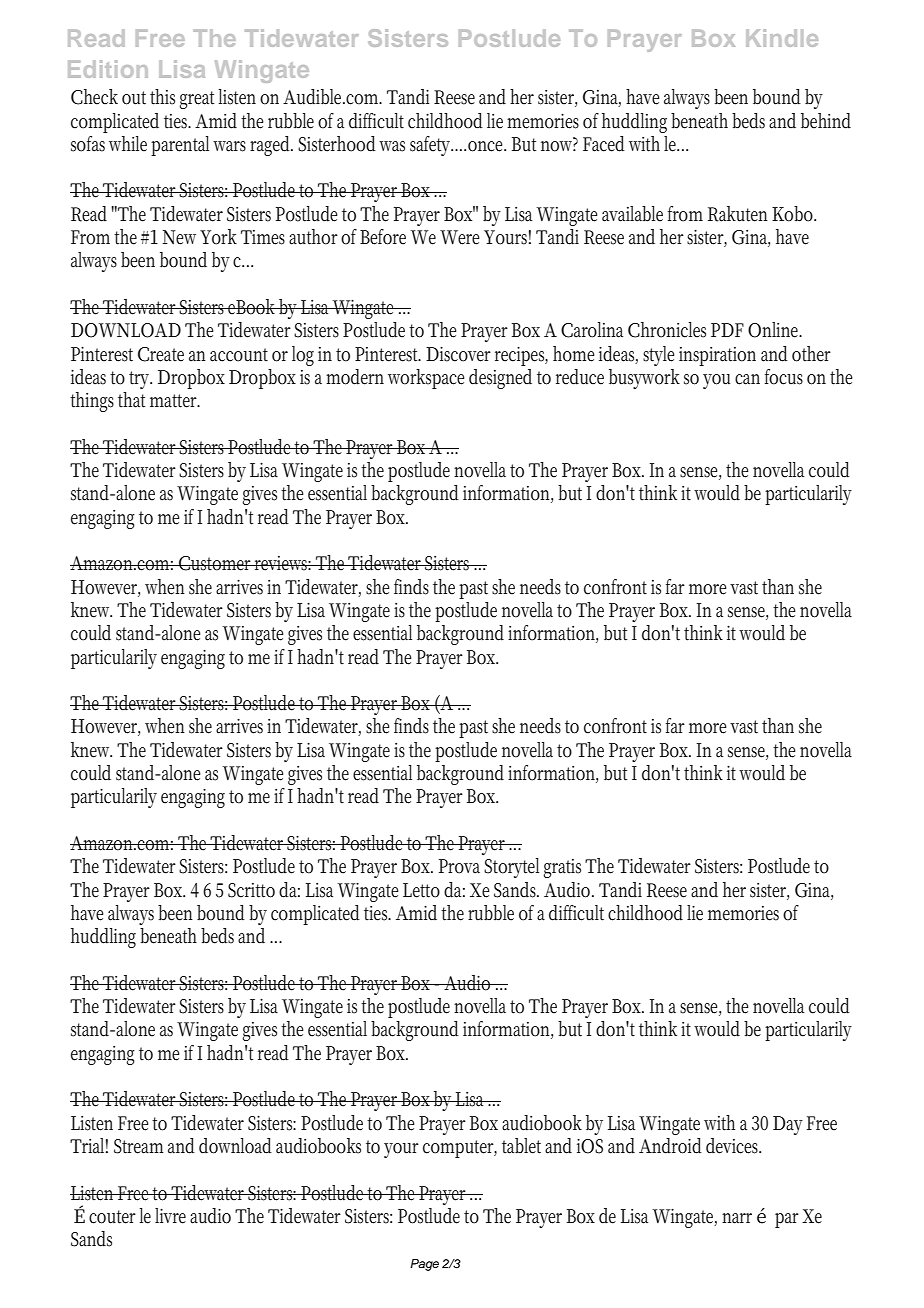  I want to click on devices, so click(733, 1146).
